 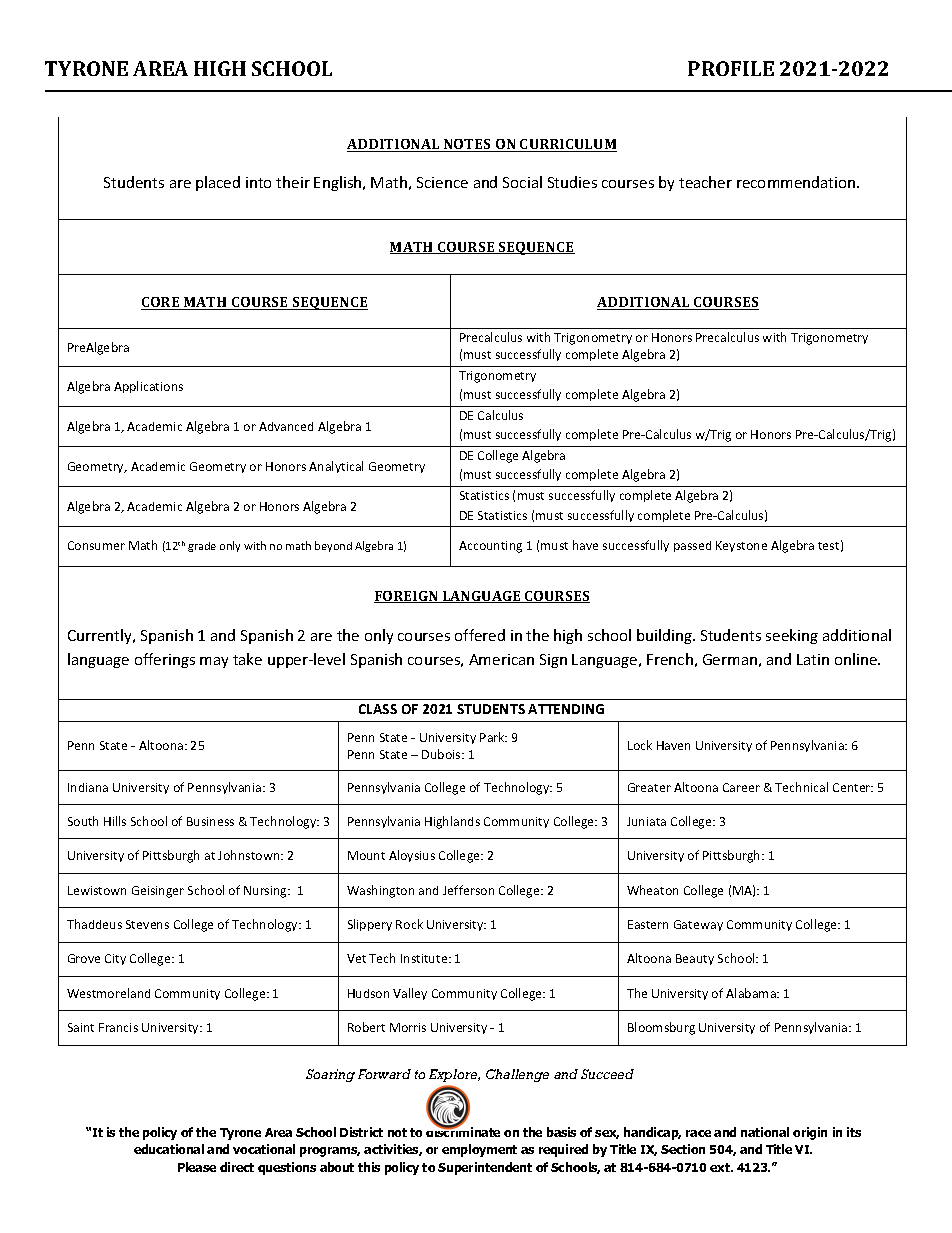 I want to click on national, so click(x=765, y=1132).
